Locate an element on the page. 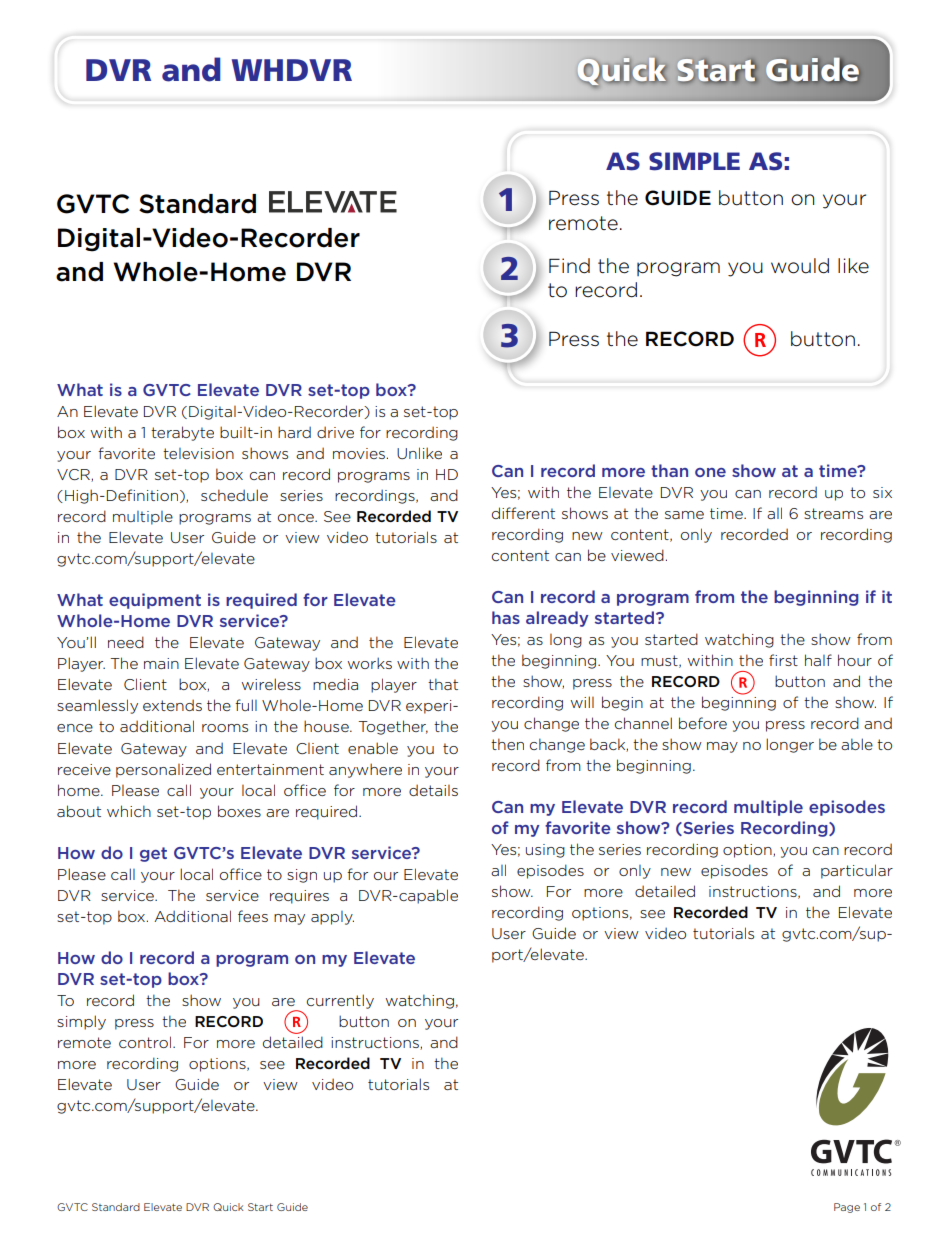 The width and height of the page is (952, 1233). Find is located at coordinates (569, 266).
